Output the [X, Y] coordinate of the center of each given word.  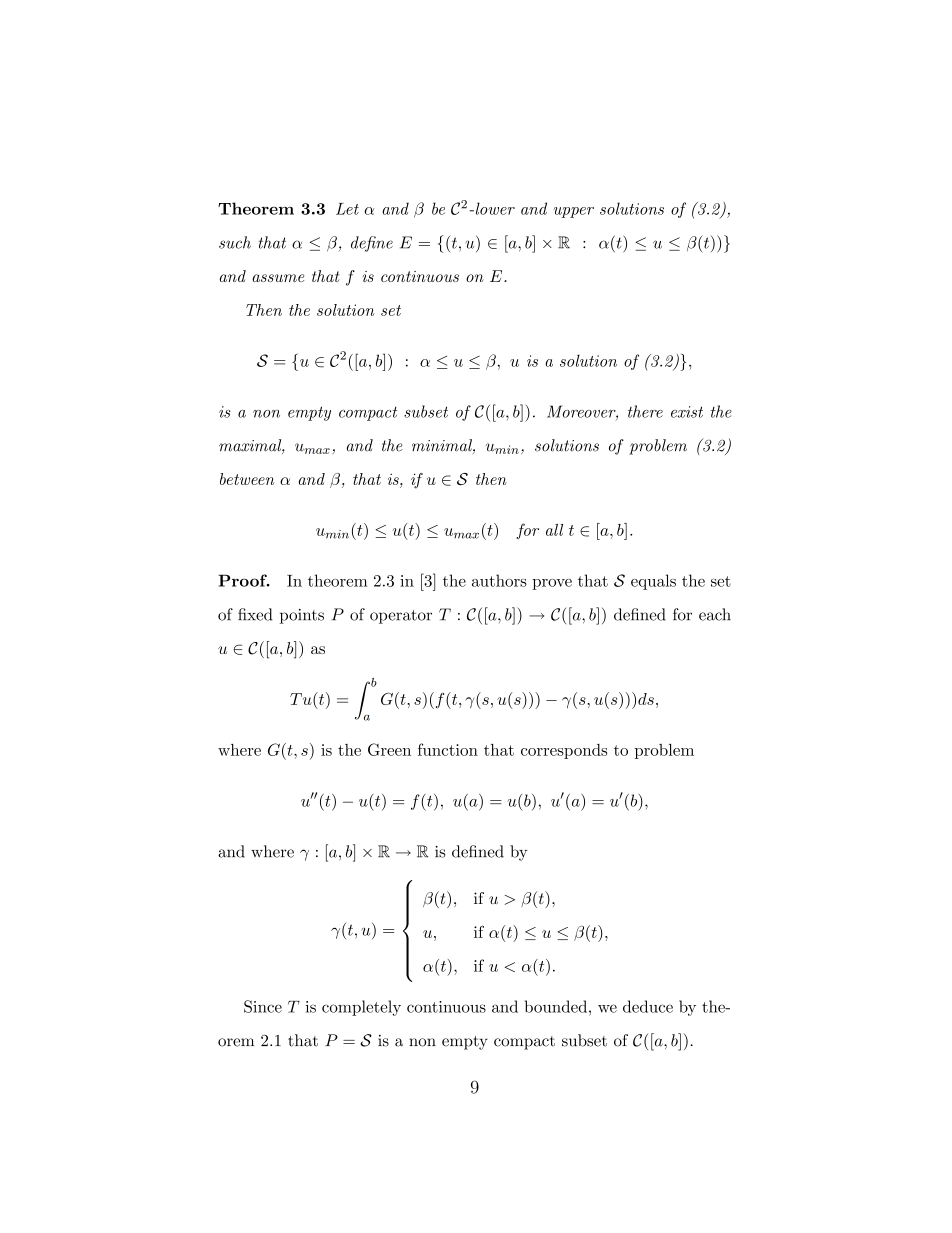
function [448, 749]
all [554, 530]
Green [389, 749]
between [247, 479]
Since [263, 1006]
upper [574, 212]
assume [278, 278]
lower [494, 208]
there [645, 411]
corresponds [564, 751]
